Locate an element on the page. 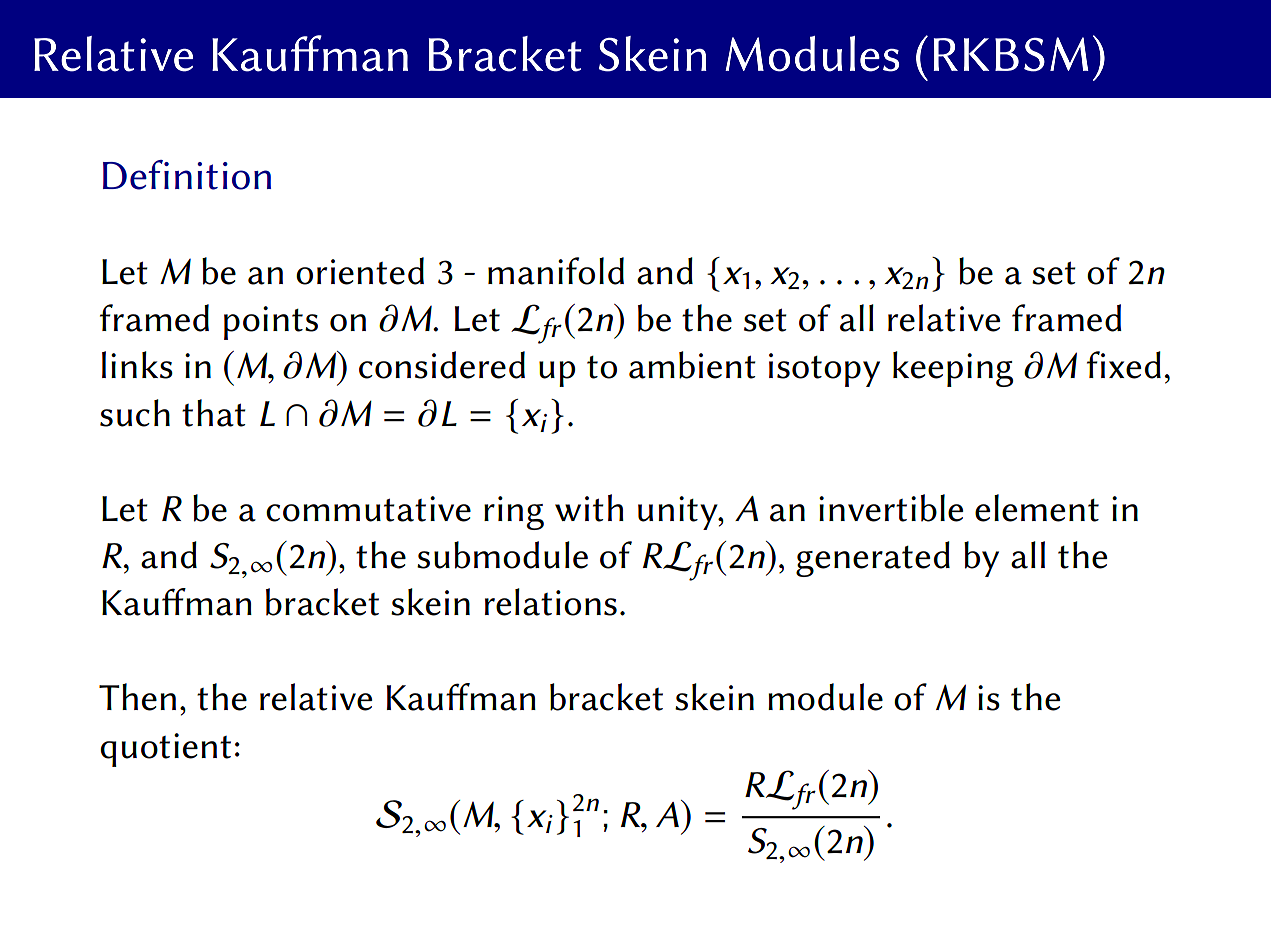 The image size is (1271, 952). quotient is located at coordinates (165, 750).
